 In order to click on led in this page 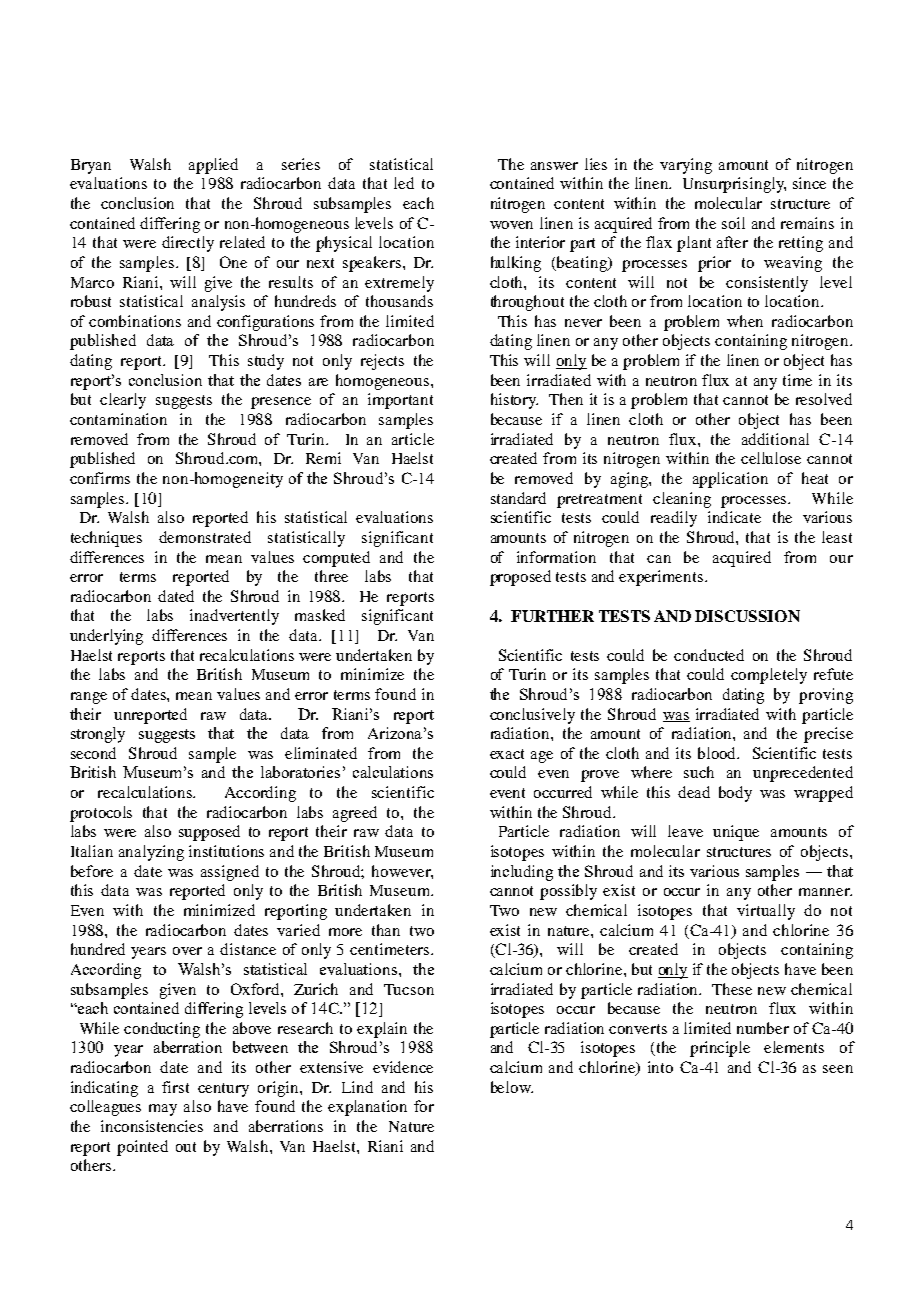, I will do `click(404, 183)`.
